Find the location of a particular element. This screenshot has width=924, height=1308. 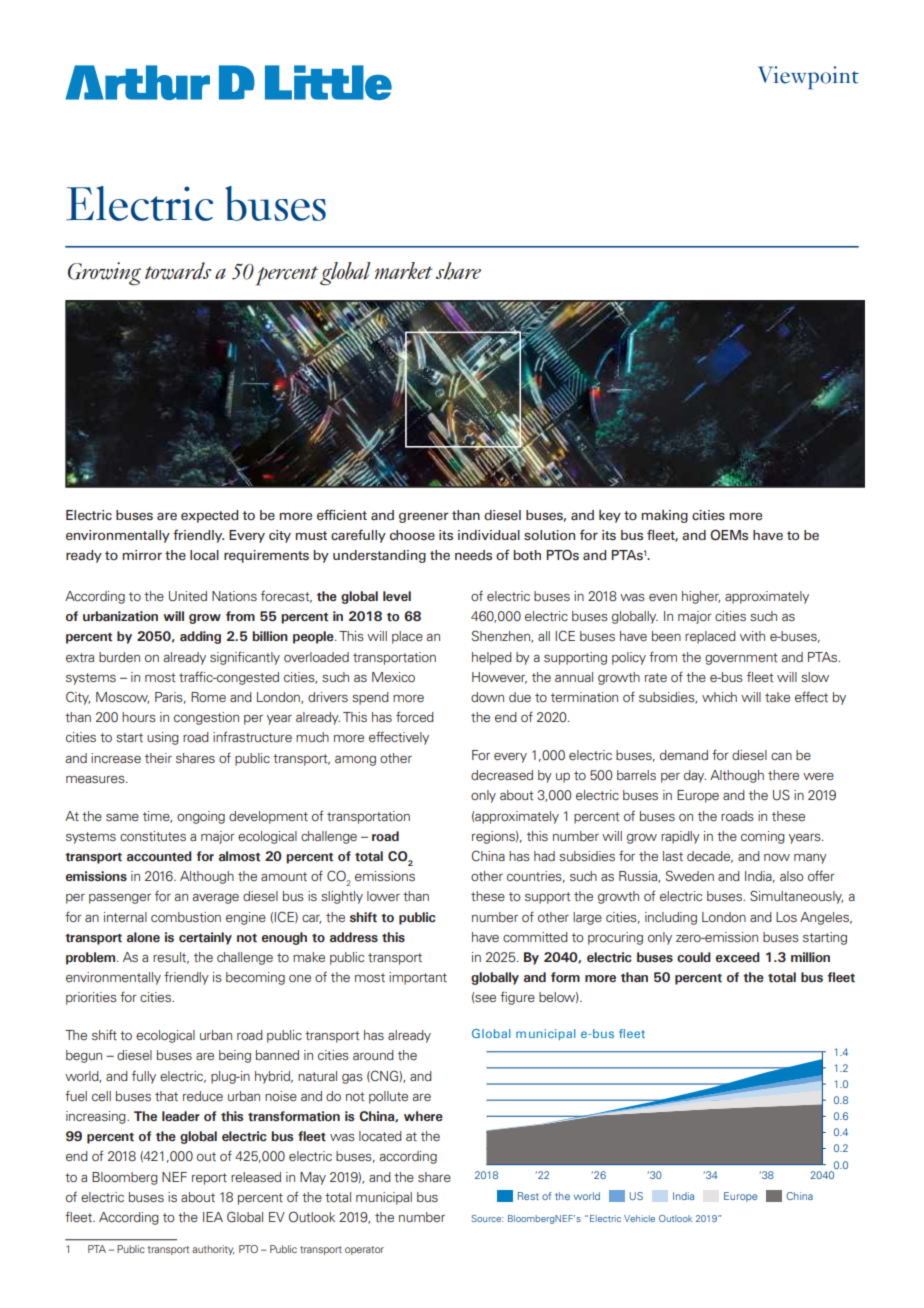

government is located at coordinates (741, 659).
